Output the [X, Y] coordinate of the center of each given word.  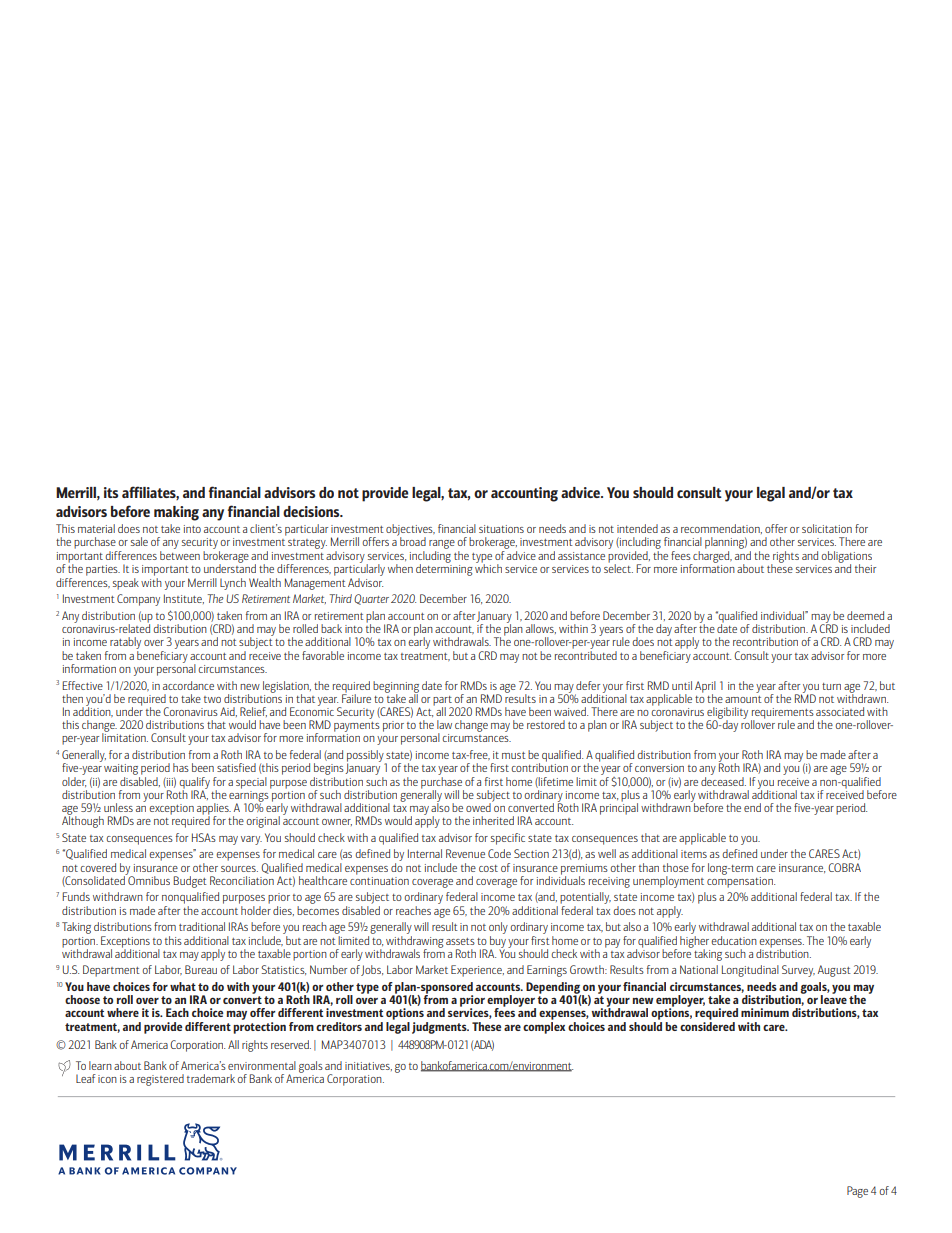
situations [501, 529]
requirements [782, 714]
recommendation [721, 529]
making [176, 513]
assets [460, 941]
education [734, 940]
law [444, 724]
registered [160, 1080]
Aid [228, 712]
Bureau [201, 969]
